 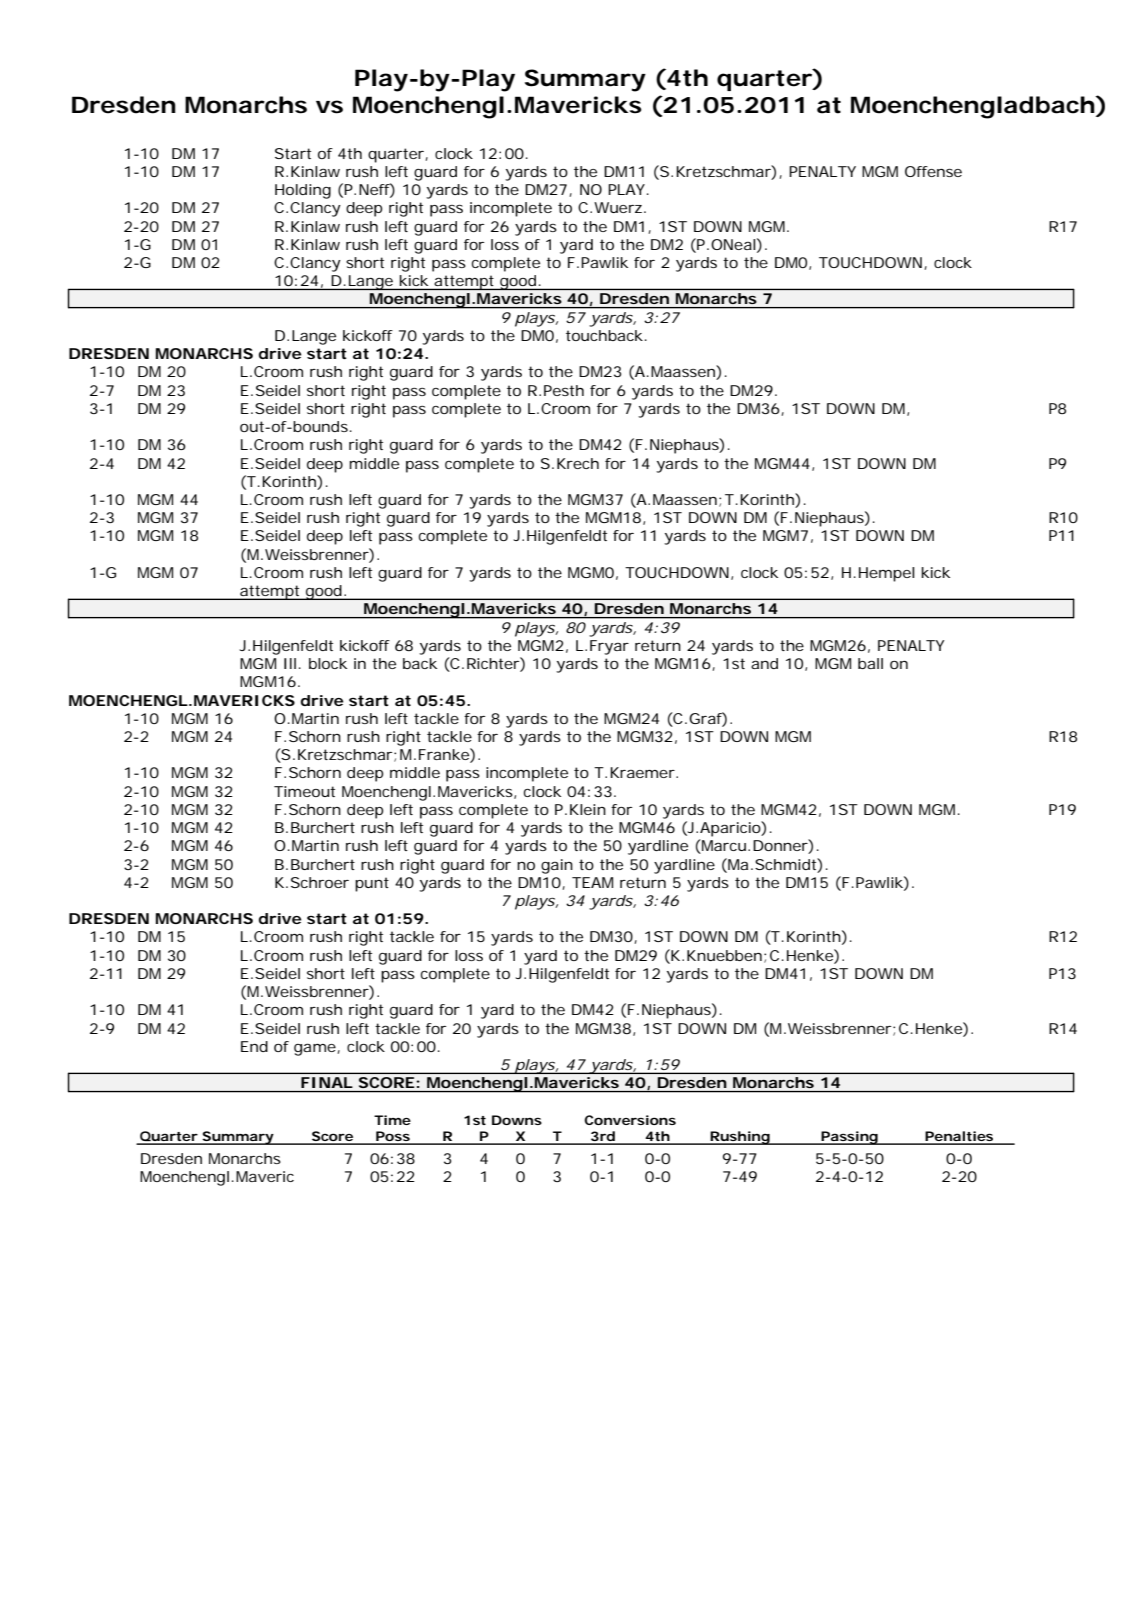 What do you see at coordinates (933, 171) in the page?
I see `Offense` at bounding box center [933, 171].
